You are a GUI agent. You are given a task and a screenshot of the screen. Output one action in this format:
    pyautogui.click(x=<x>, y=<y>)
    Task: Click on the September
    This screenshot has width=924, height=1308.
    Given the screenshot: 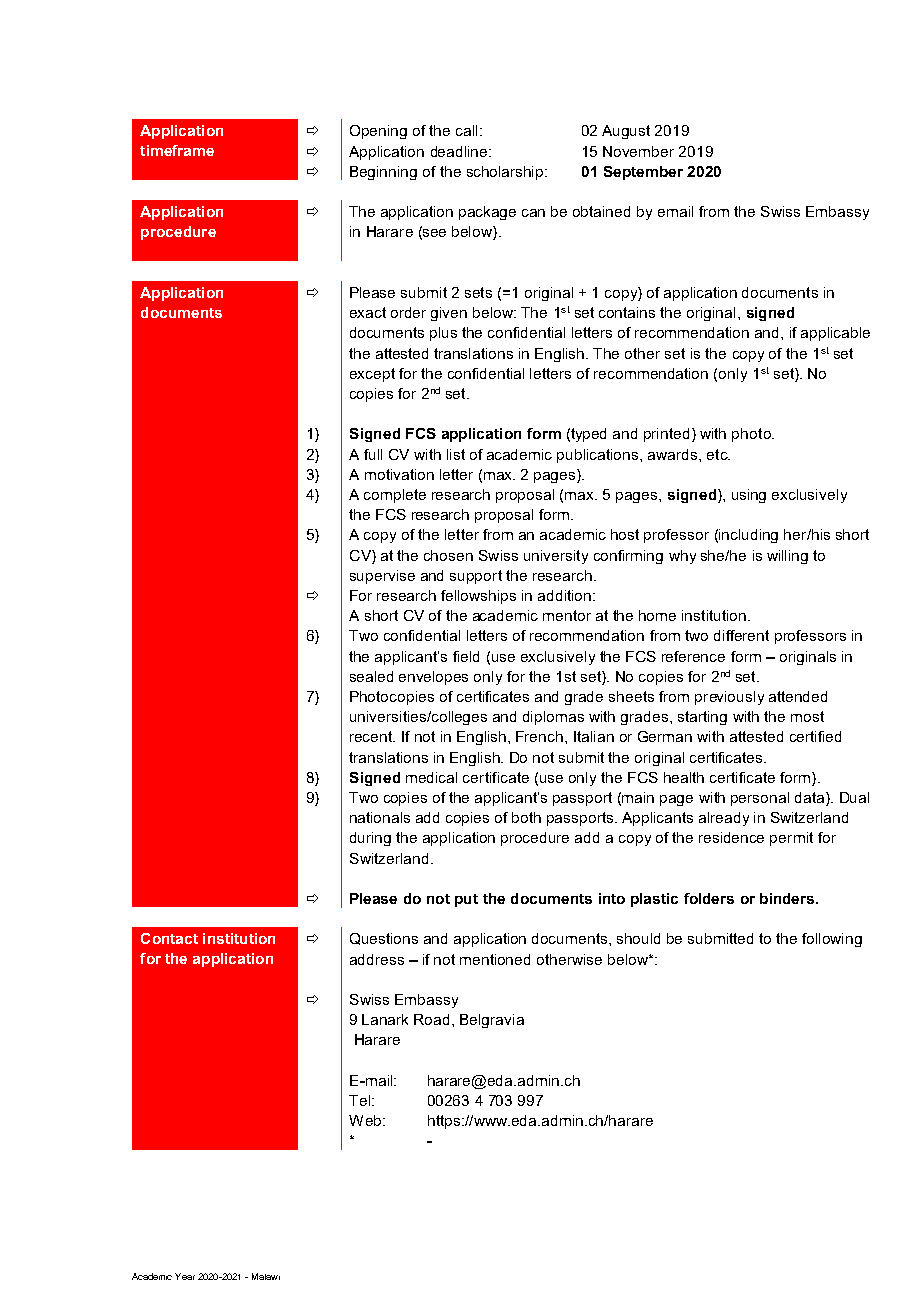 What is the action you would take?
    pyautogui.click(x=643, y=173)
